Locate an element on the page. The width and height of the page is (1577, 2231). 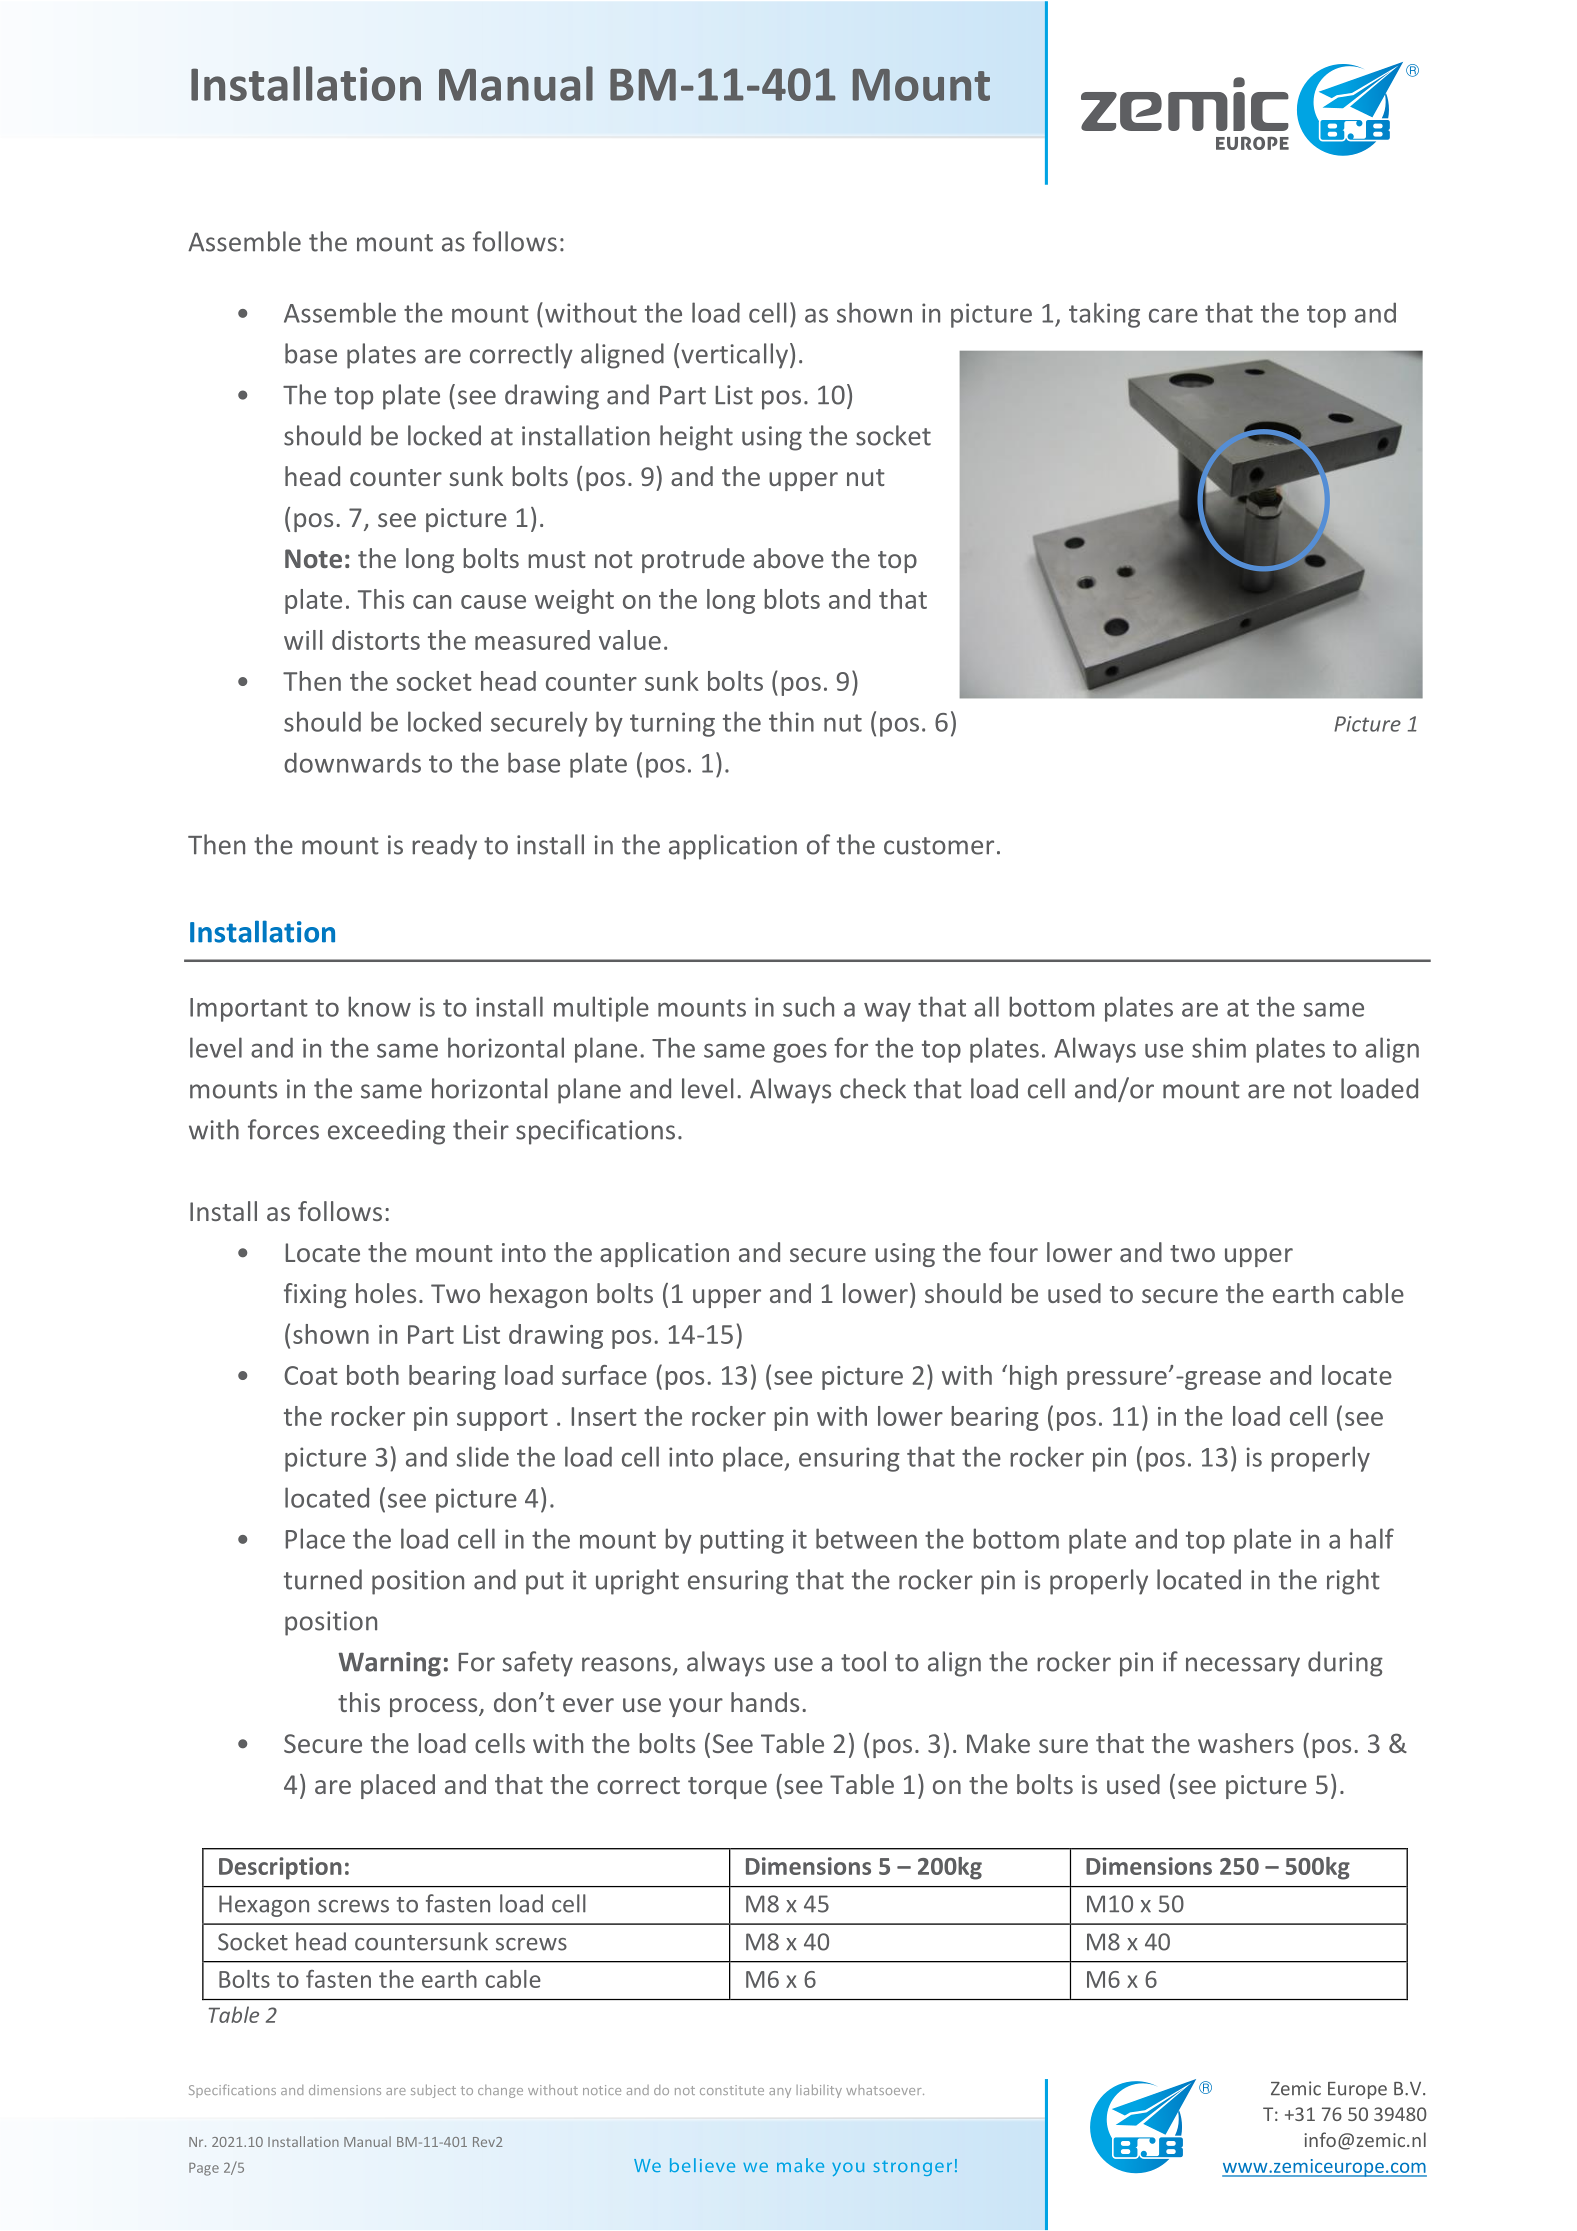
half is located at coordinates (1372, 1538).
